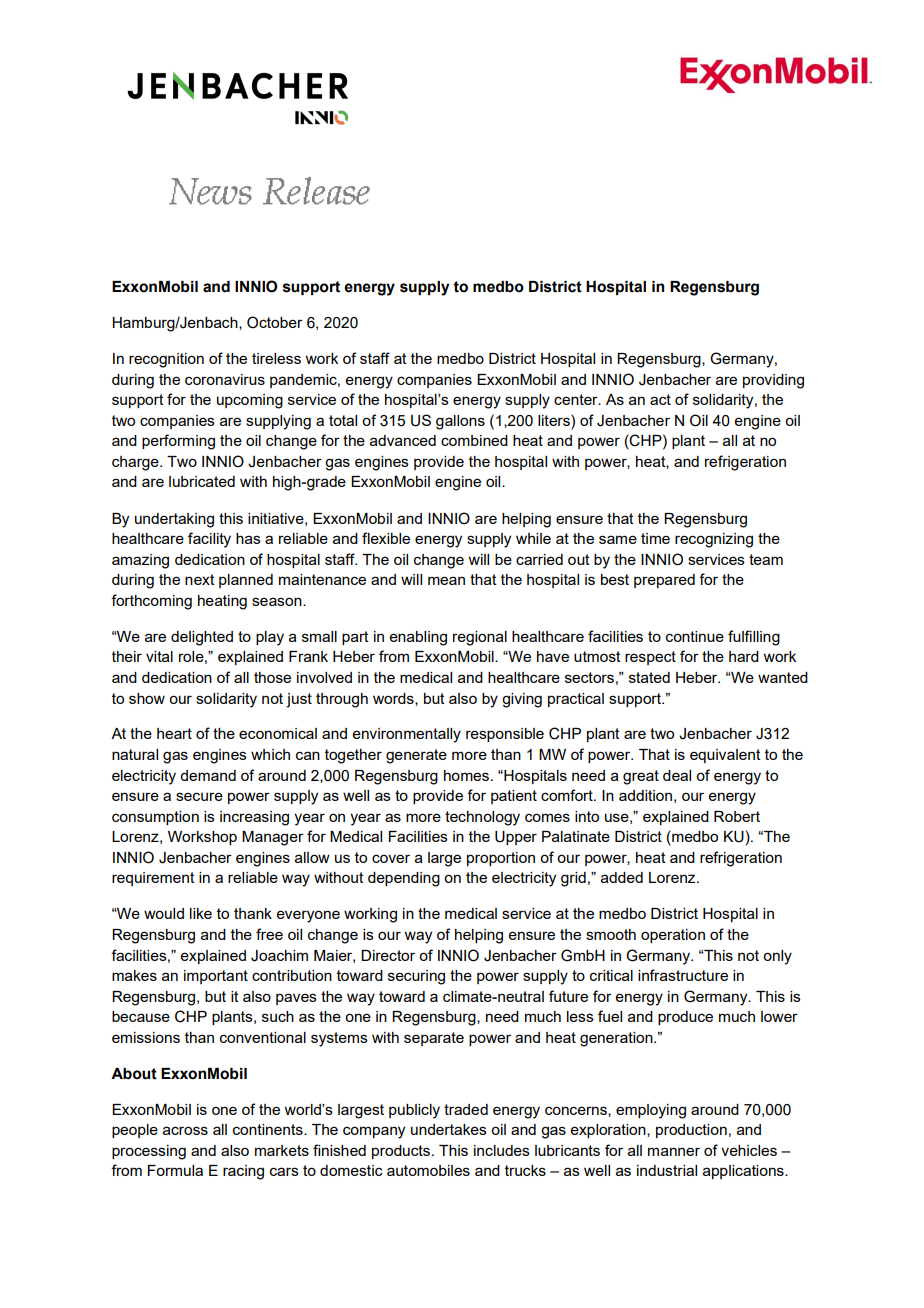  What do you see at coordinates (725, 756) in the page?
I see `equivalent` at bounding box center [725, 756].
